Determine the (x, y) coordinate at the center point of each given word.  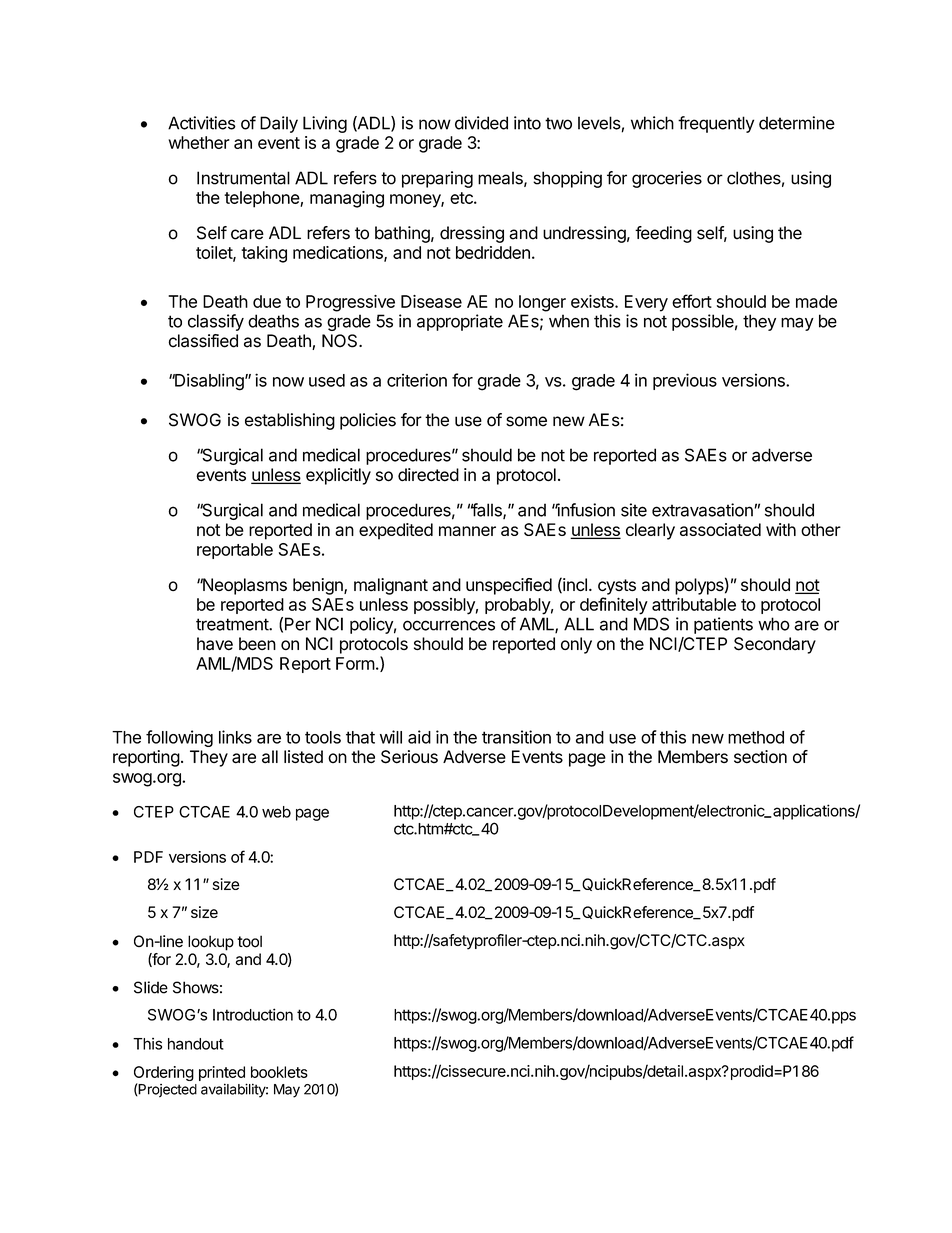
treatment (233, 624)
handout (196, 1044)
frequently (716, 124)
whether (199, 142)
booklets (279, 1072)
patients (723, 625)
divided (481, 123)
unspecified (509, 586)
